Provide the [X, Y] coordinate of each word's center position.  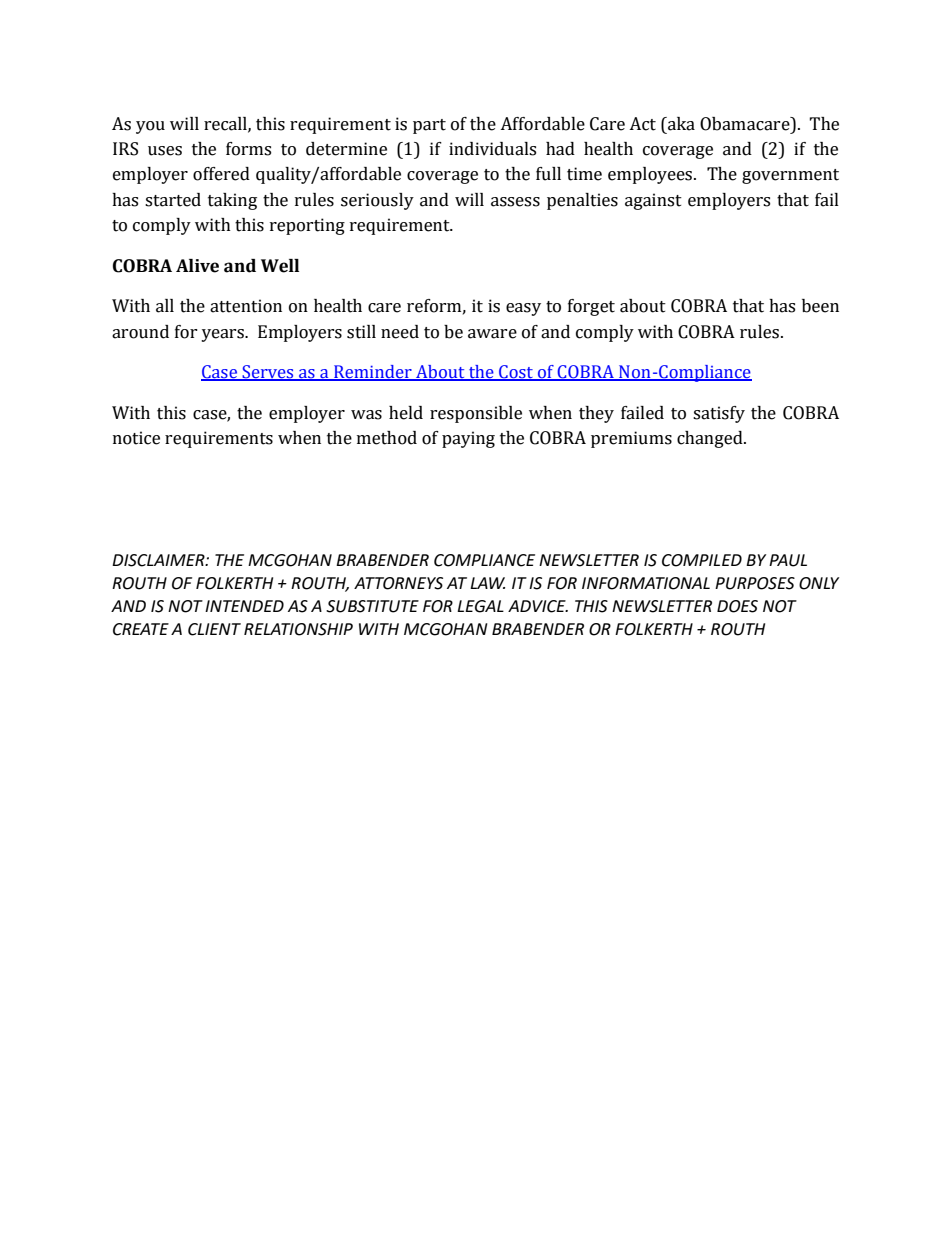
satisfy [719, 414]
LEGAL [480, 606]
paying [468, 439]
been [820, 306]
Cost [516, 373]
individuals [492, 149]
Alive [197, 266]
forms [248, 149]
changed [711, 439]
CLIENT [214, 629]
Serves [268, 373]
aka [680, 124]
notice [136, 438]
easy [523, 309]
